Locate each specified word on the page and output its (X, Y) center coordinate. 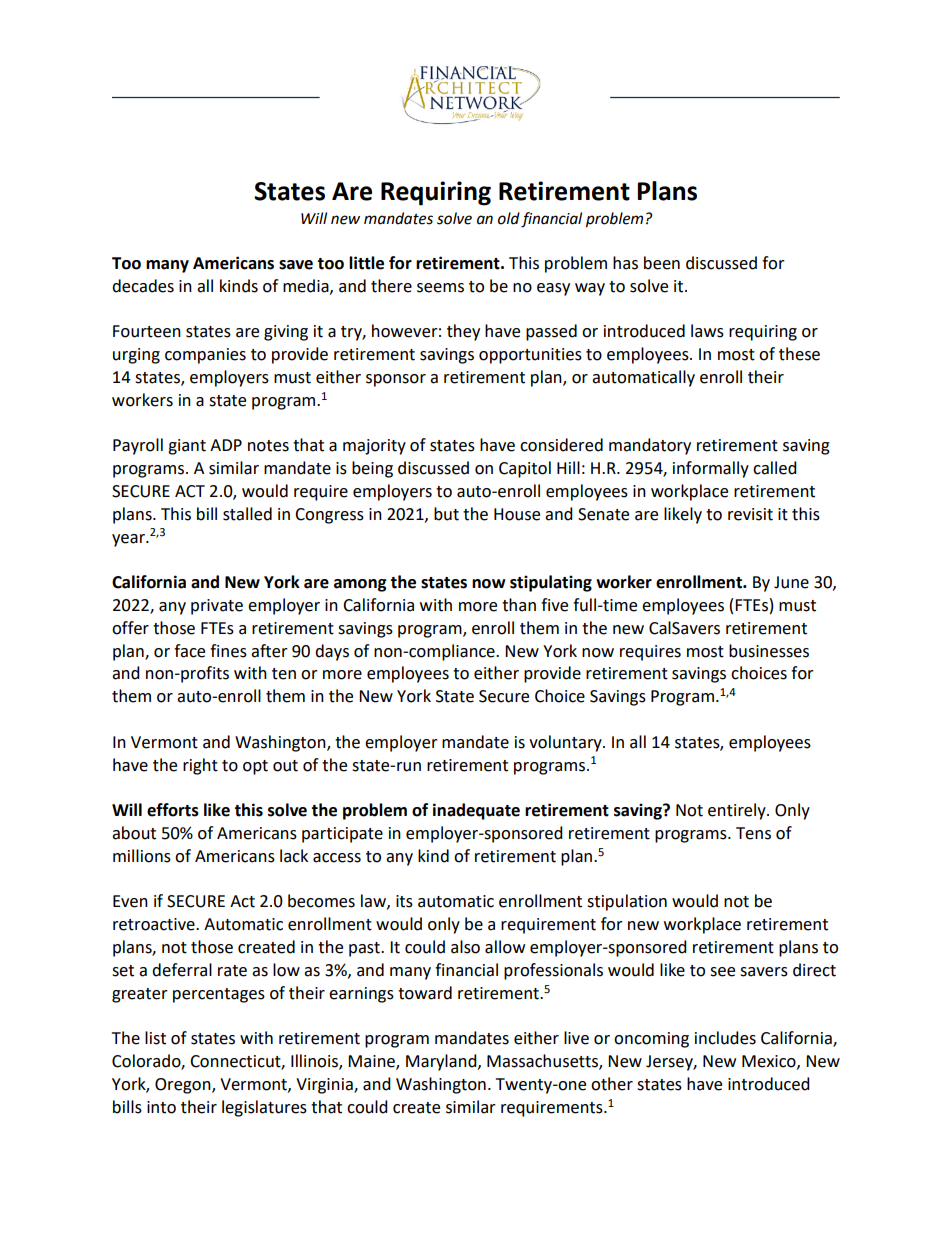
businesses (769, 651)
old (509, 218)
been (662, 263)
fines (228, 651)
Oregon (184, 1086)
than (519, 605)
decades (143, 286)
